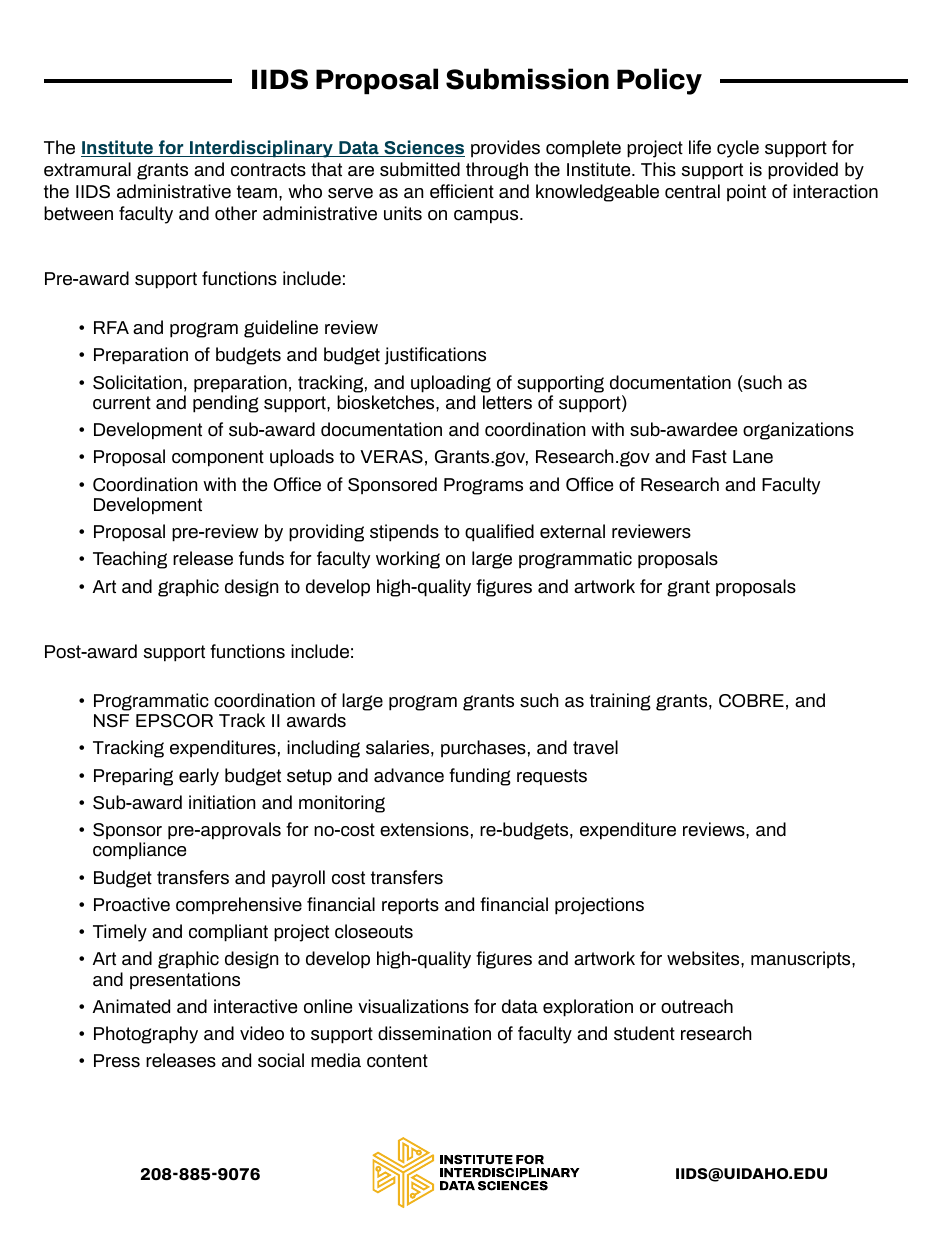 This image has height=1233, width=952. I want to click on Teaching, so click(130, 560).
